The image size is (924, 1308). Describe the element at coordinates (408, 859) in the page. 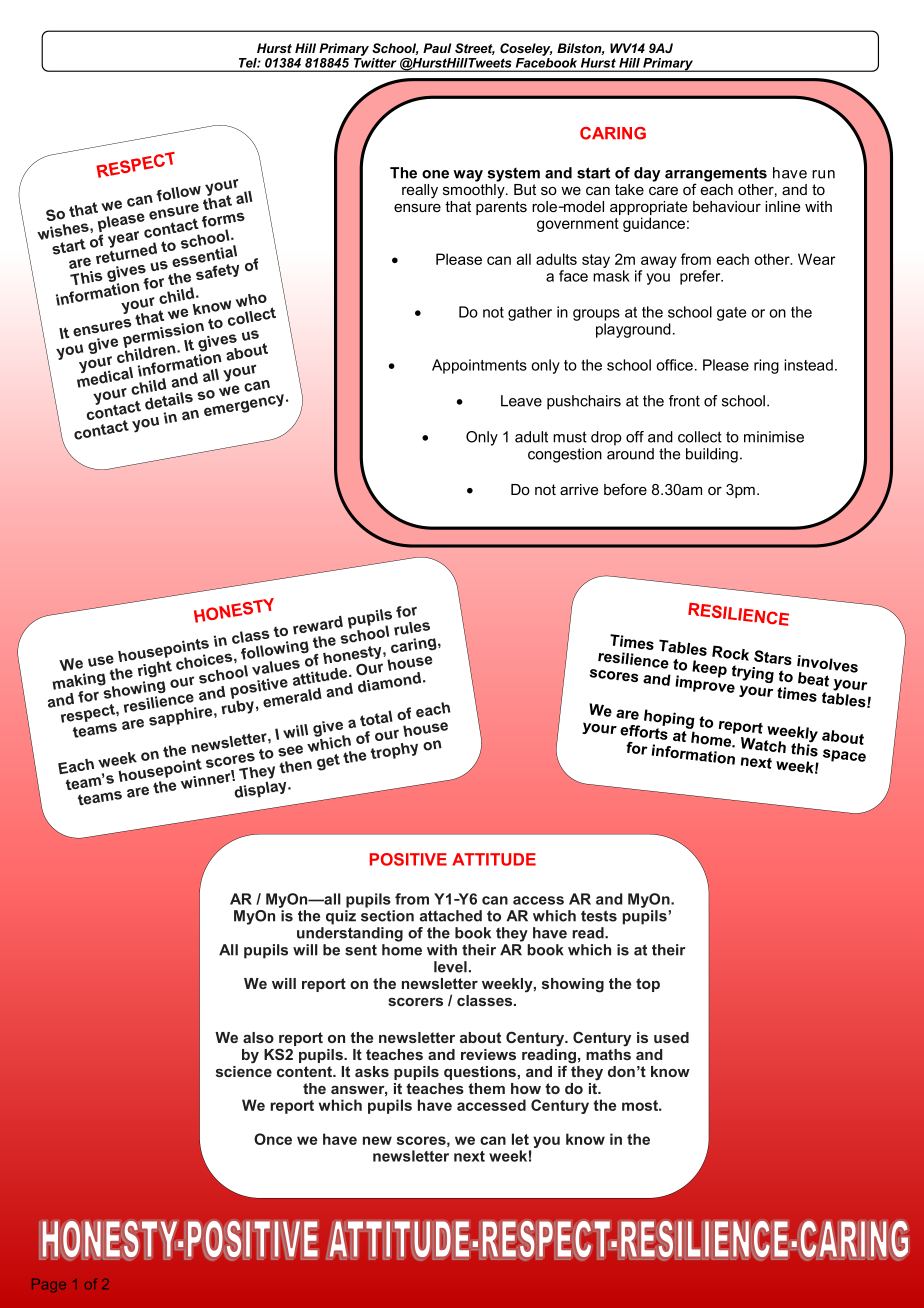

I see `POSITIVE` at that location.
